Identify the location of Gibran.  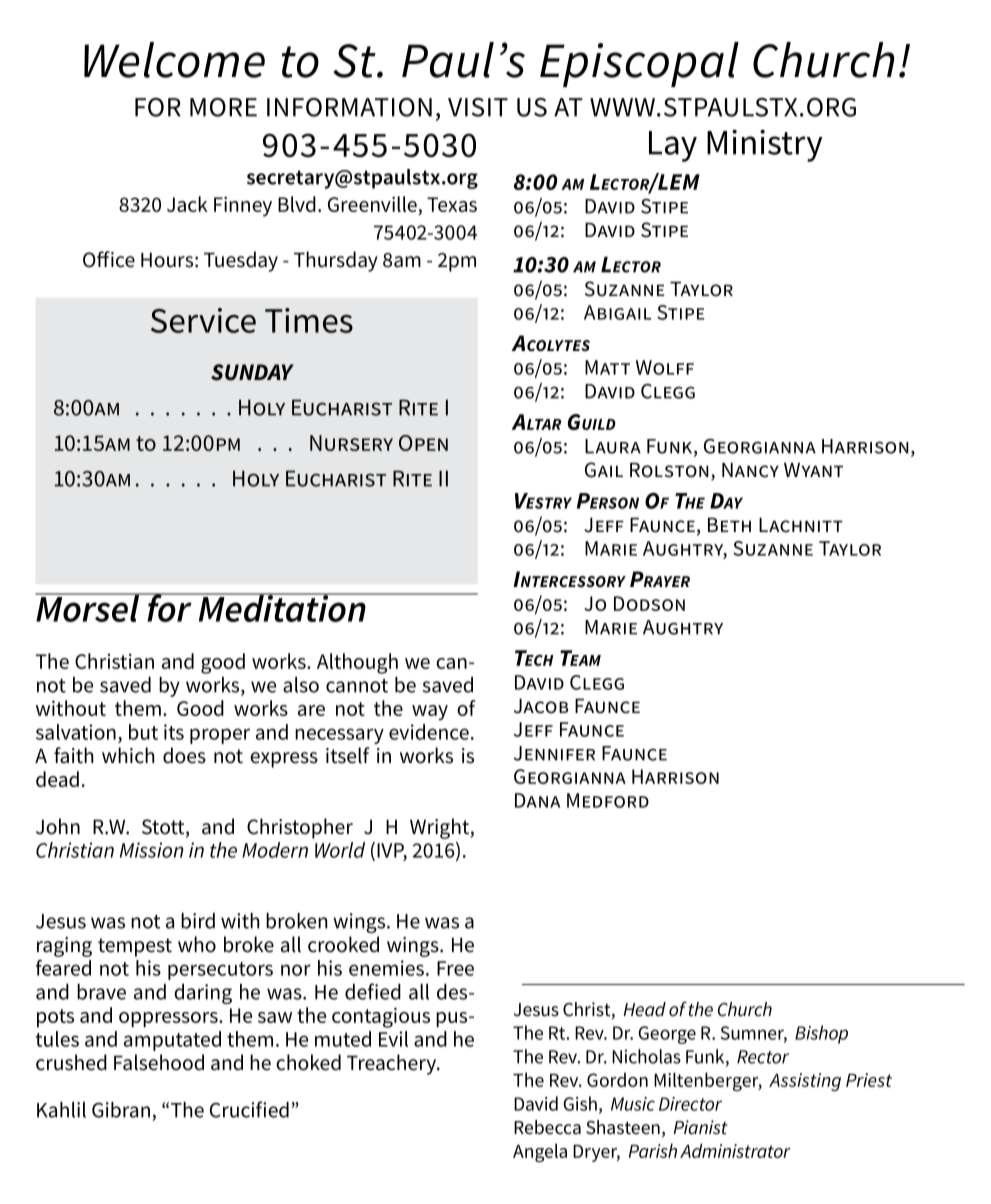
(121, 1110).
